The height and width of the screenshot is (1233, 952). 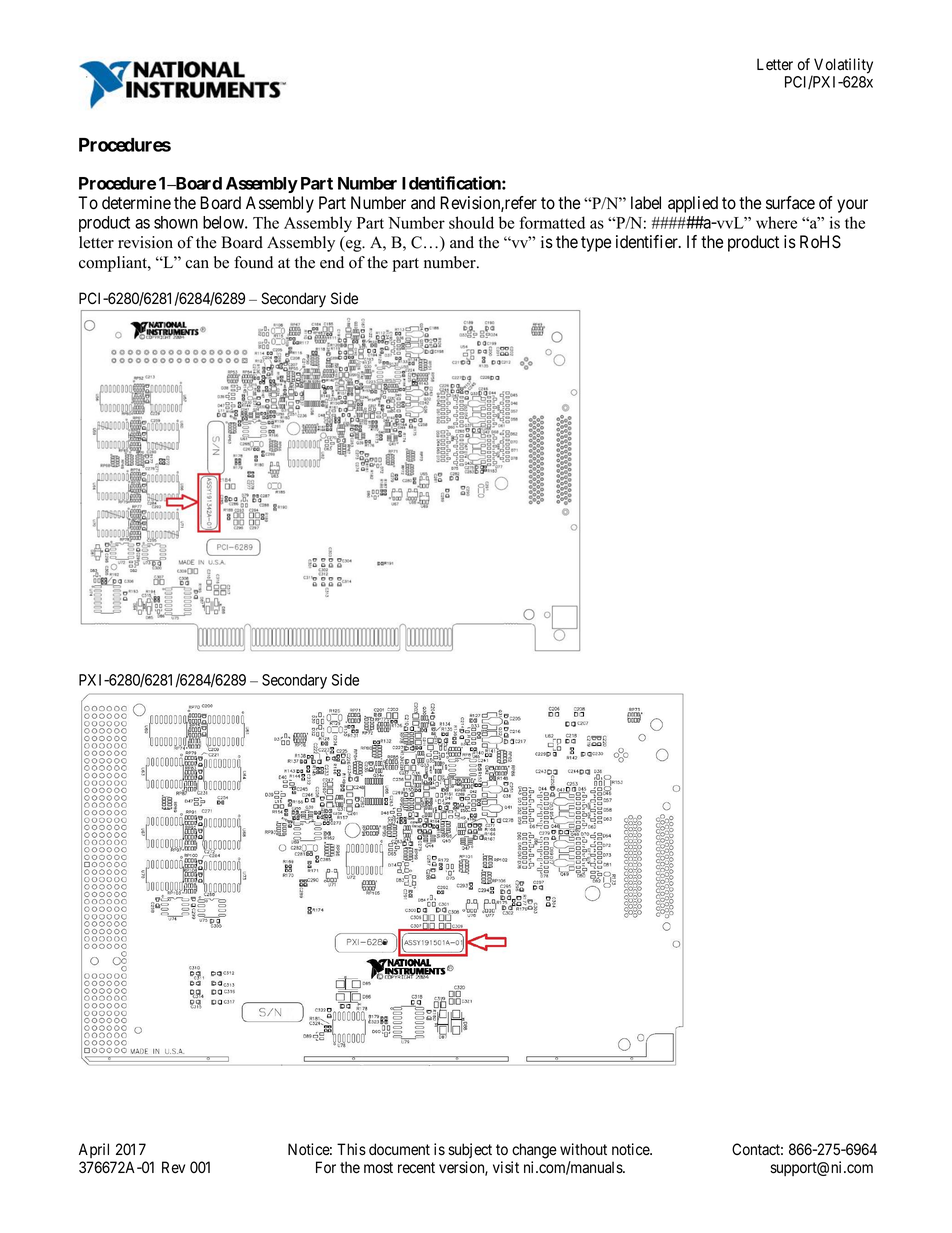 What do you see at coordinates (648, 242) in the screenshot?
I see `identifier` at bounding box center [648, 242].
